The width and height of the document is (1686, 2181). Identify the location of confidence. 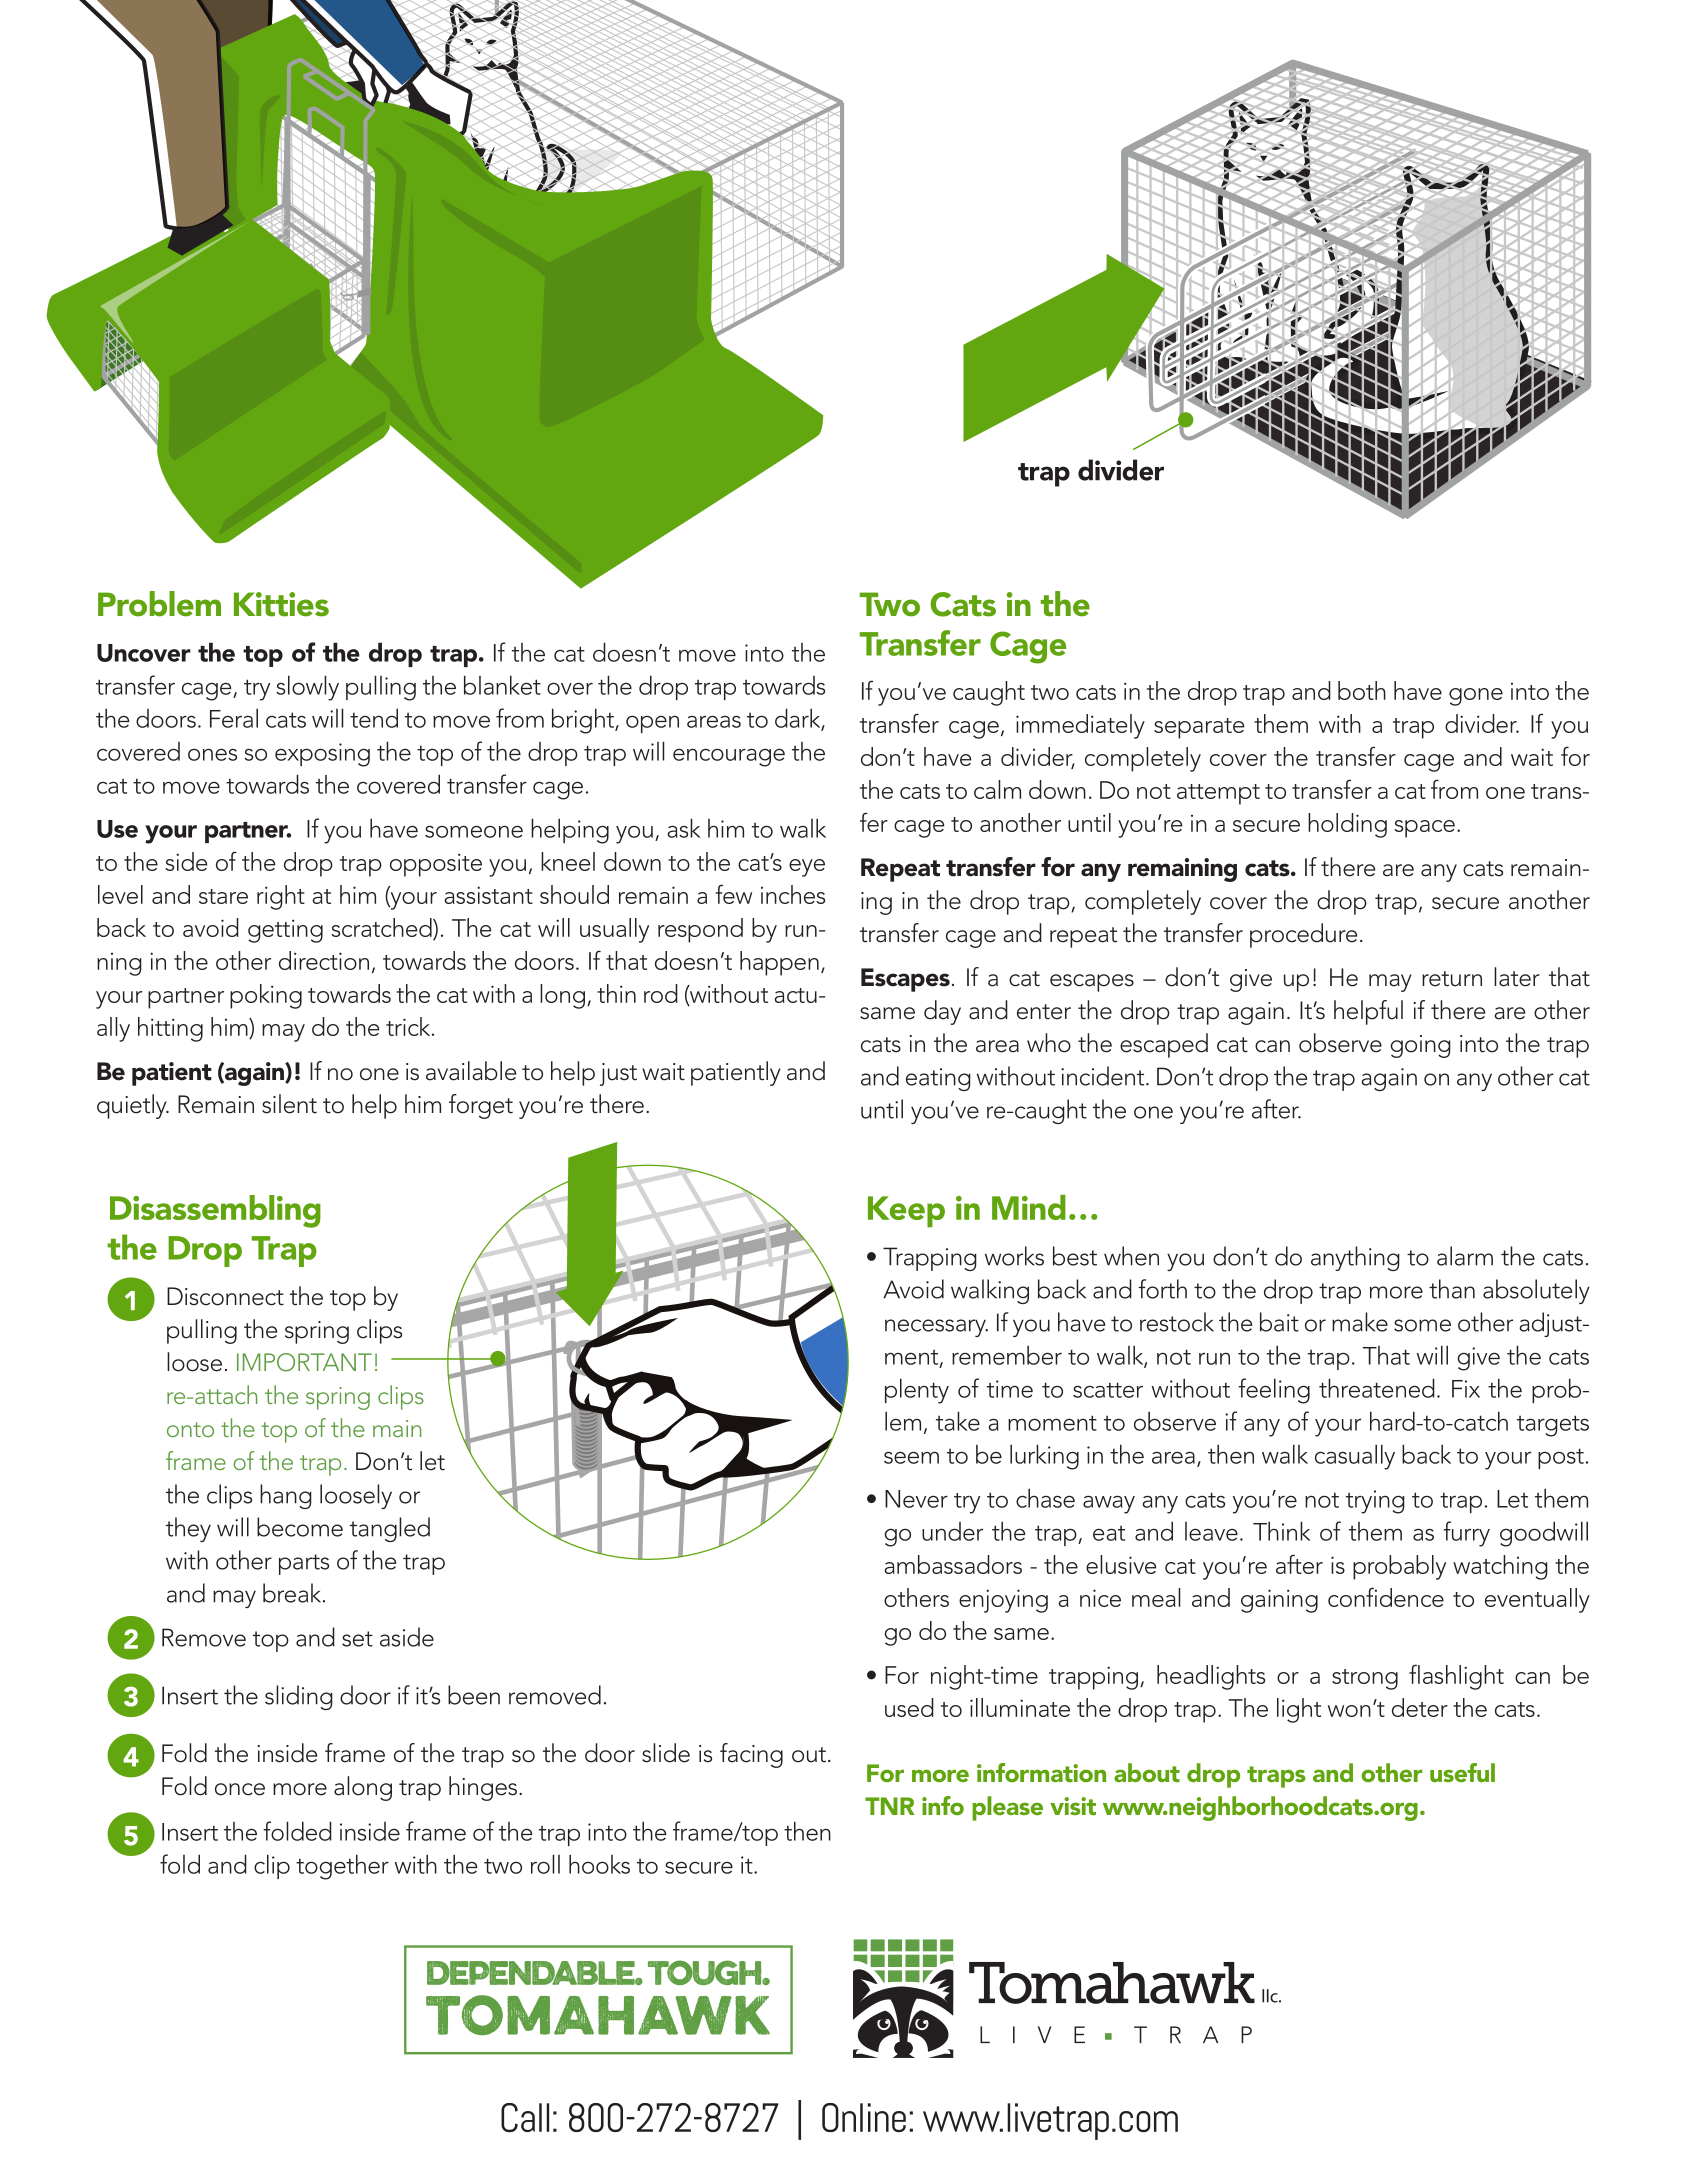
(1386, 1597).
